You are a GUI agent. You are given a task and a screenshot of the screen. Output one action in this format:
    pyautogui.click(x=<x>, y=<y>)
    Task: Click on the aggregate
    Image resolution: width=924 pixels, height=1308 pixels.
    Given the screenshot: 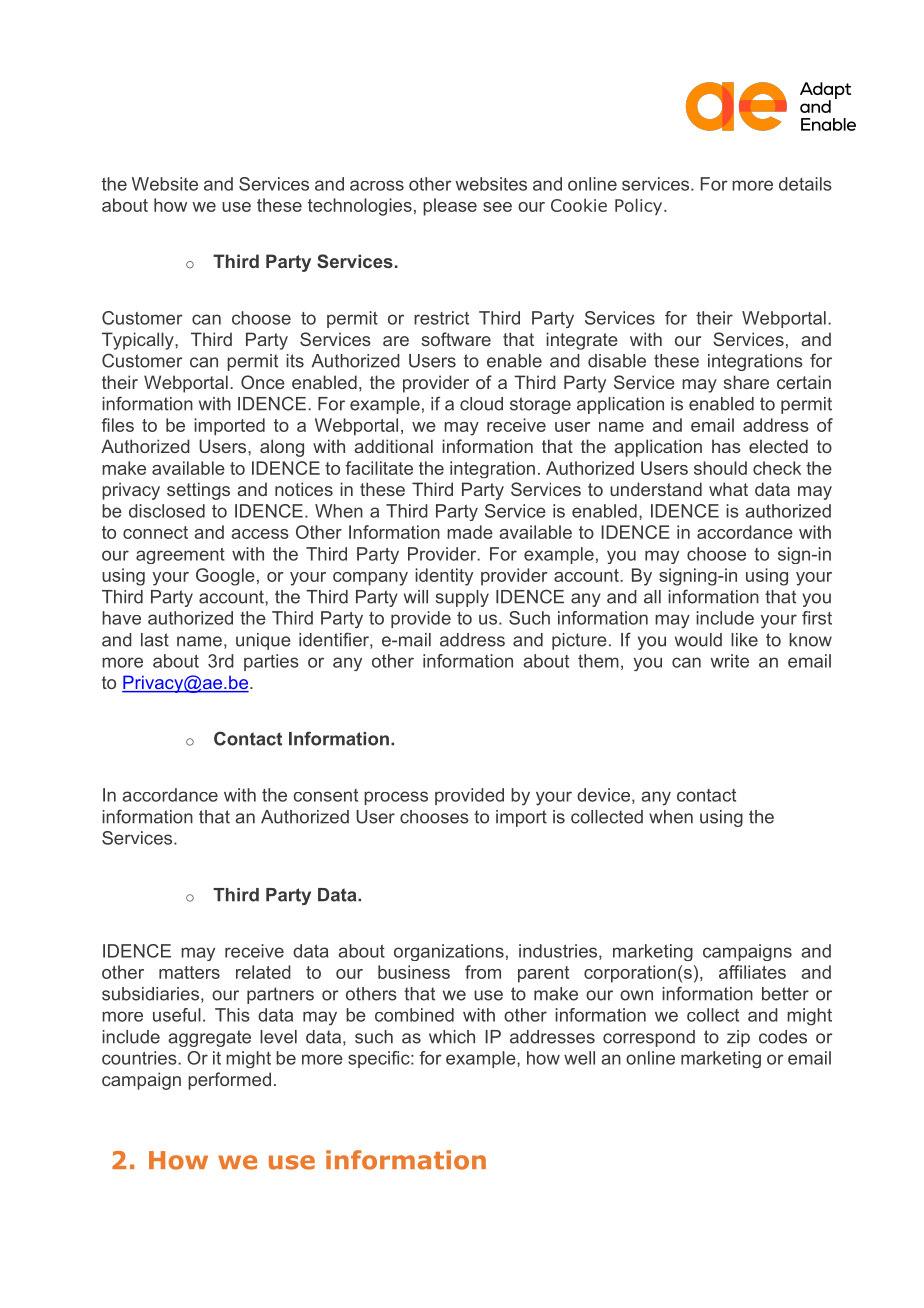 What is the action you would take?
    pyautogui.click(x=209, y=1038)
